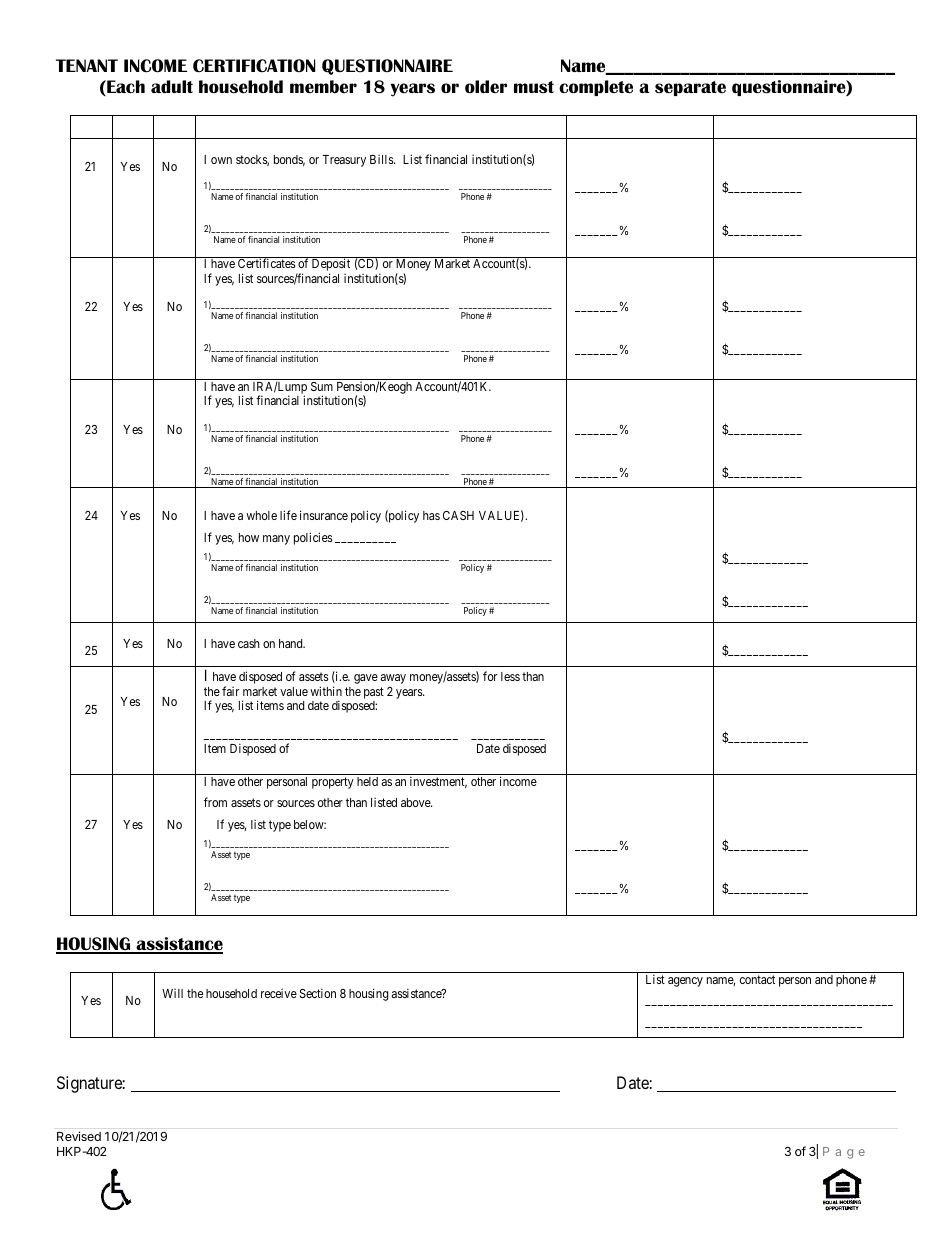 Image resolution: width=952 pixels, height=1233 pixels. What do you see at coordinates (510, 676) in the page?
I see `less` at bounding box center [510, 676].
